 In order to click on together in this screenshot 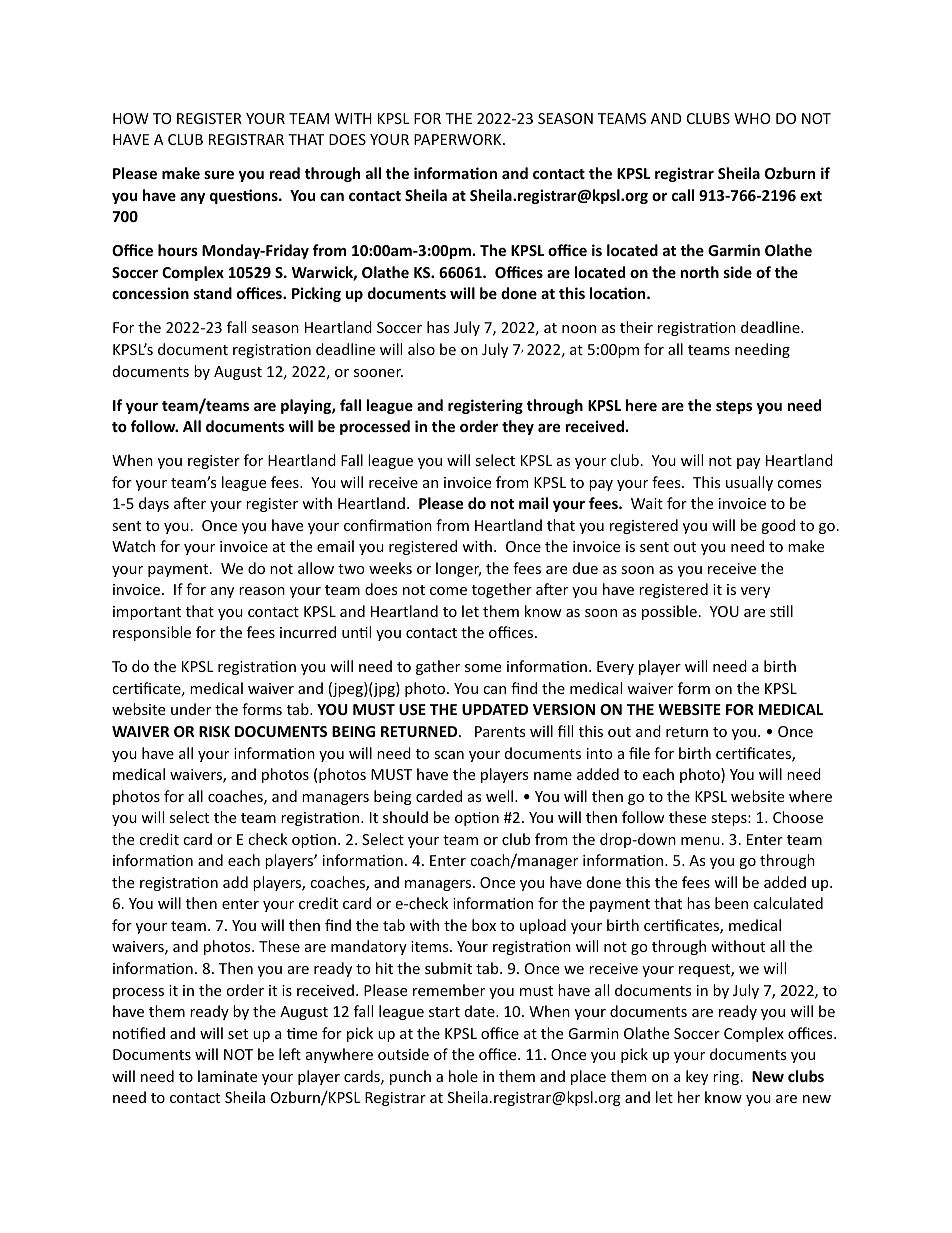, I will do `click(502, 590)`.
